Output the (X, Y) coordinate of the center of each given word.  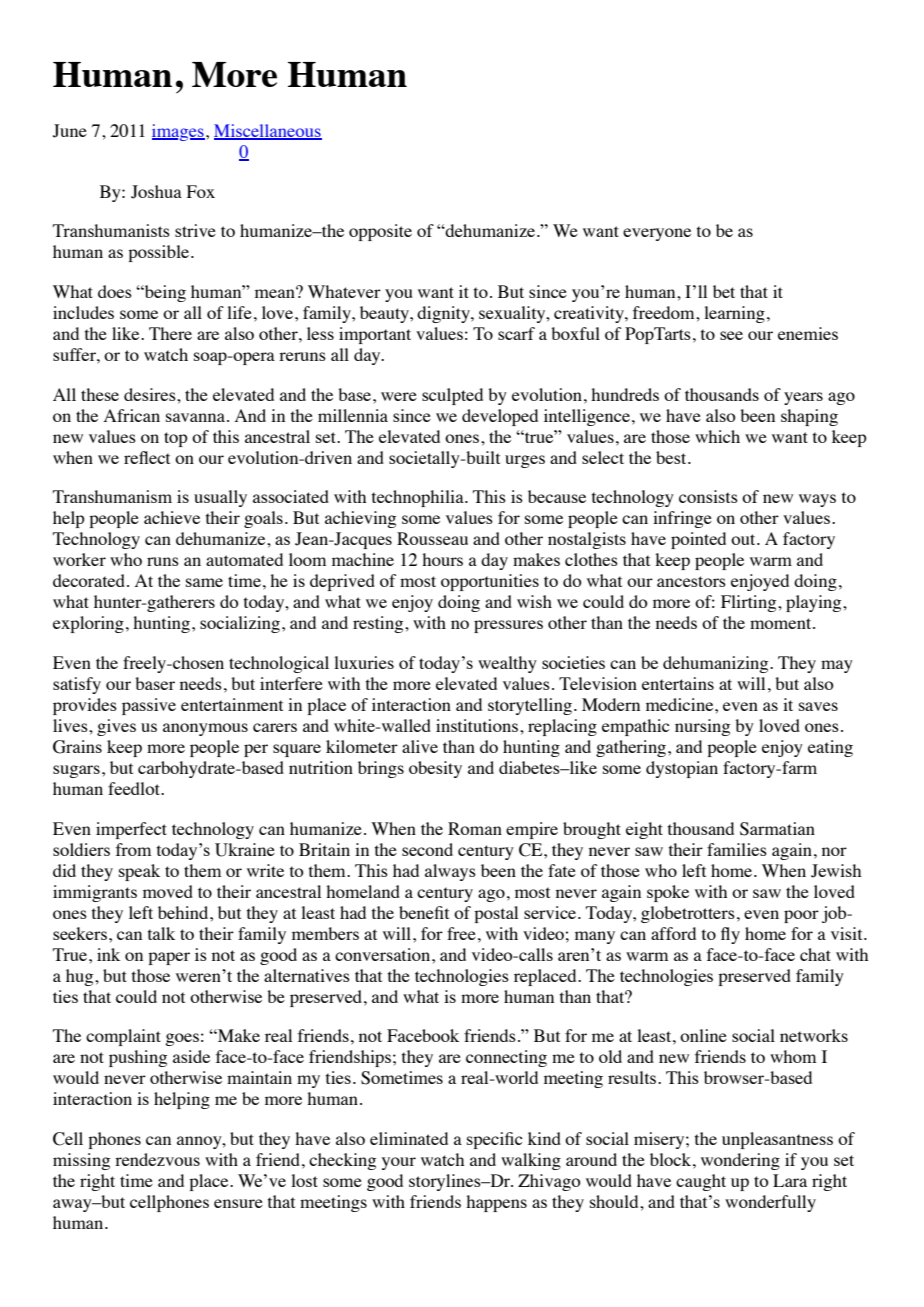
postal (496, 914)
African (132, 415)
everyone (657, 234)
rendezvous (157, 1159)
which (717, 436)
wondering (740, 1161)
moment (782, 623)
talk (161, 933)
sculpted (452, 396)
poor (801, 916)
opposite (380, 232)
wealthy (507, 664)
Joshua (156, 192)
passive (149, 706)
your (399, 1163)
